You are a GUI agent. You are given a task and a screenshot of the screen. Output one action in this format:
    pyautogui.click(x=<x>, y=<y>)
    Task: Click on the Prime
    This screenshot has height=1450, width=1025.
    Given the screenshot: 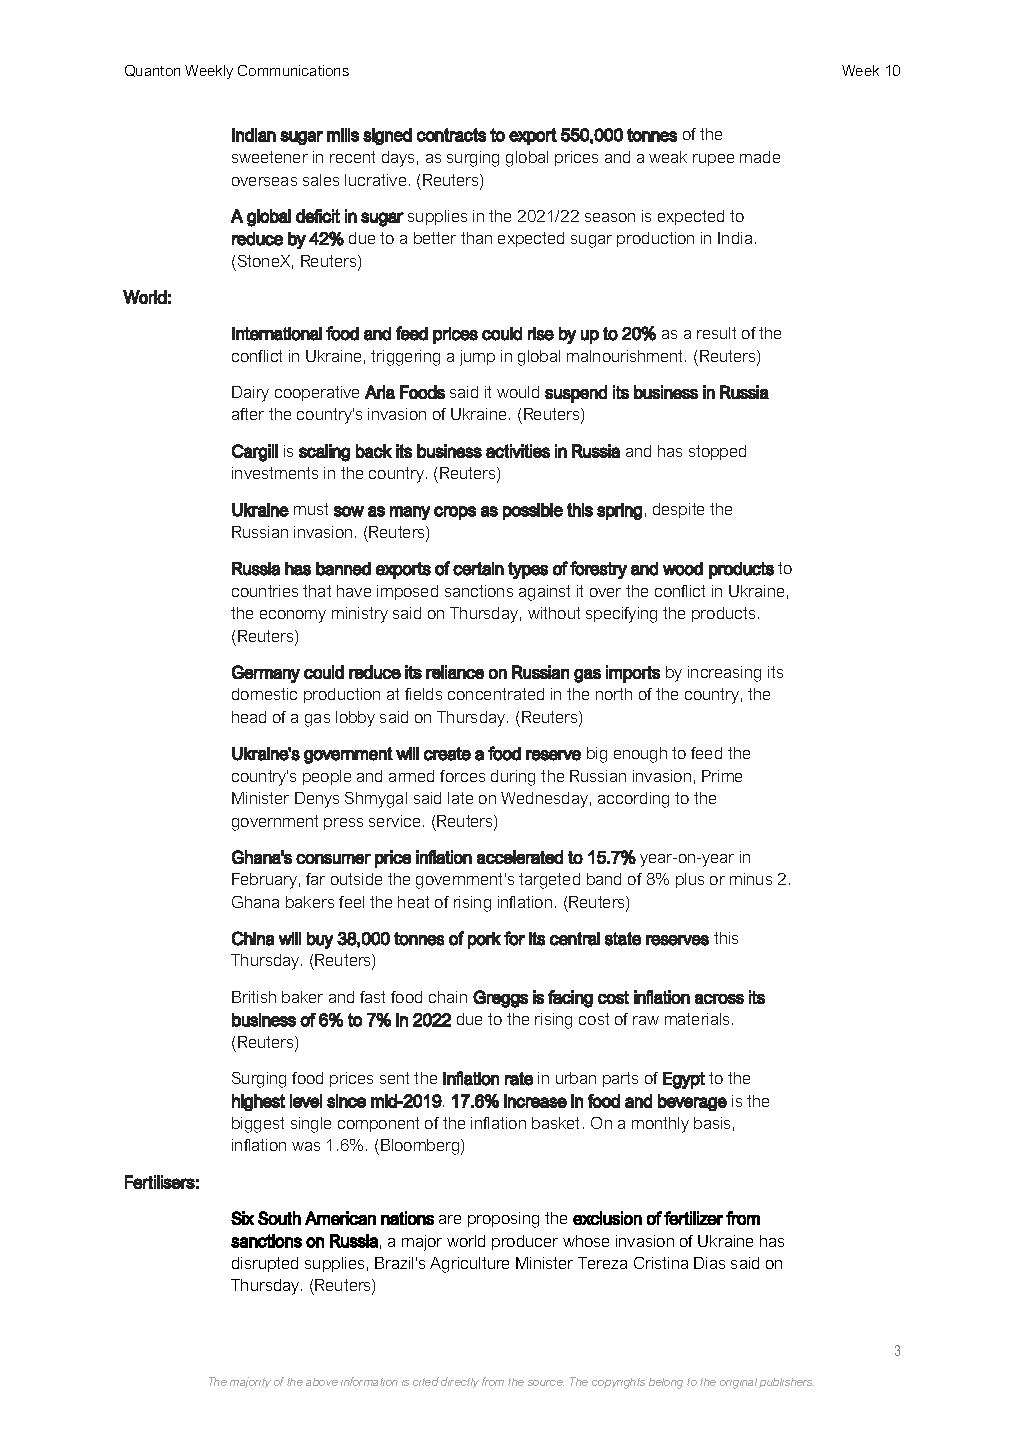 What is the action you would take?
    pyautogui.click(x=722, y=776)
